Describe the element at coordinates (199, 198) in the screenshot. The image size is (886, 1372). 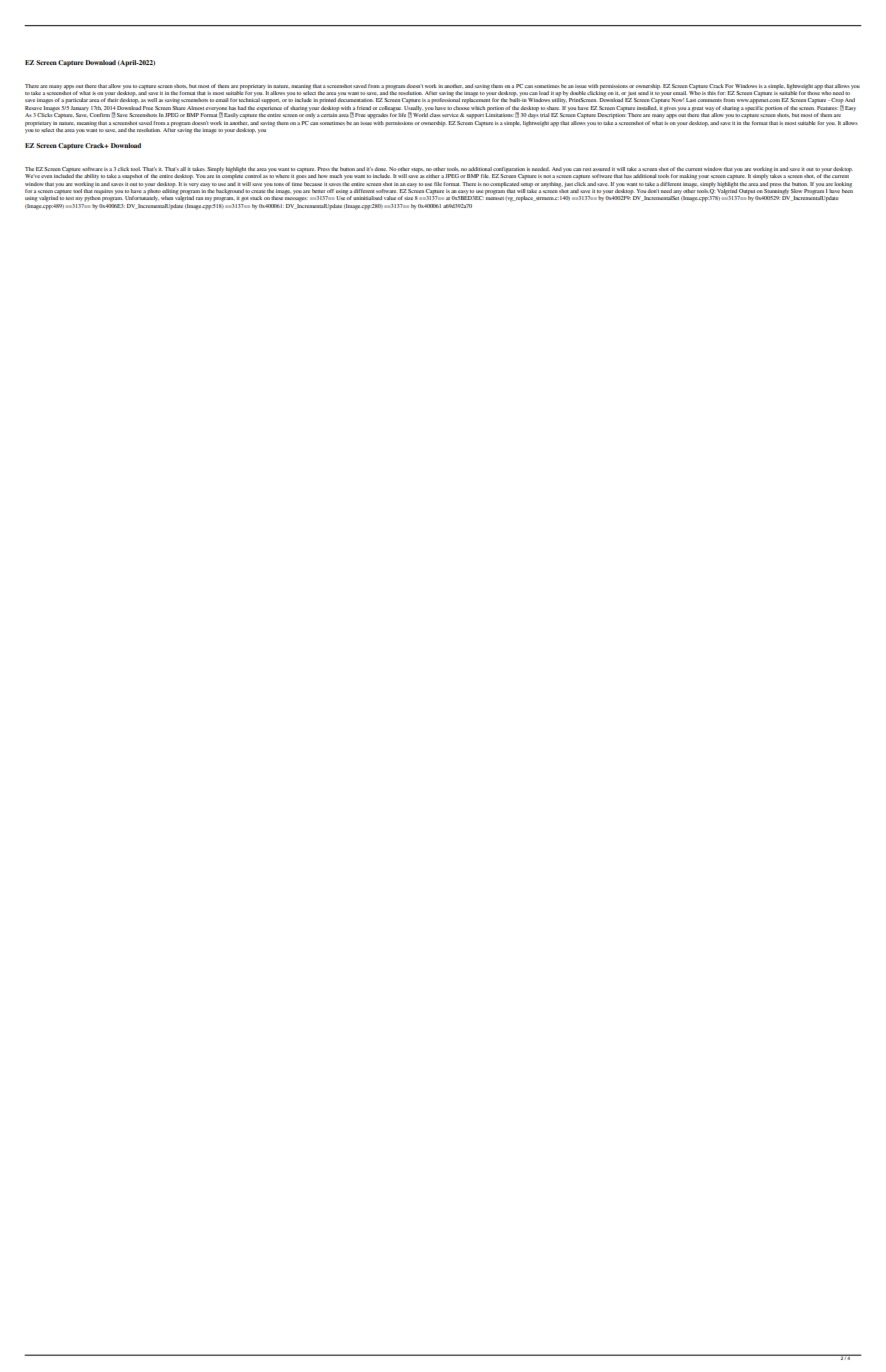
I see `ran` at that location.
